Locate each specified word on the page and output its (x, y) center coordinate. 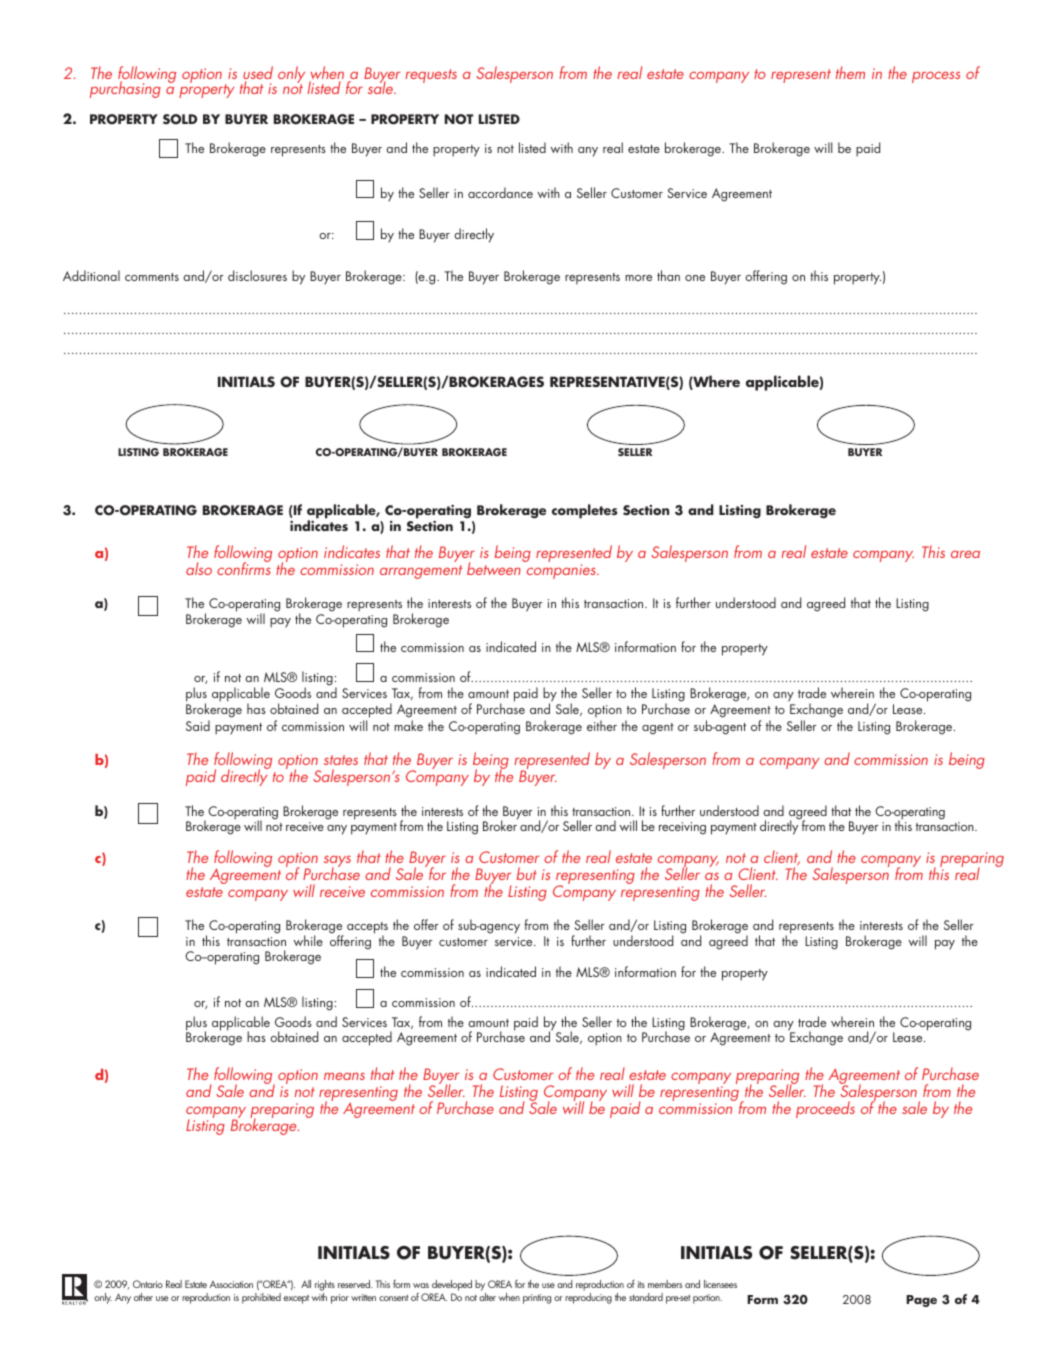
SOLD (180, 119)
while (308, 940)
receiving (682, 828)
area (965, 554)
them (850, 72)
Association (231, 1284)
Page (921, 1301)
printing (537, 1299)
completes (585, 511)
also (199, 568)
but (526, 873)
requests (431, 76)
